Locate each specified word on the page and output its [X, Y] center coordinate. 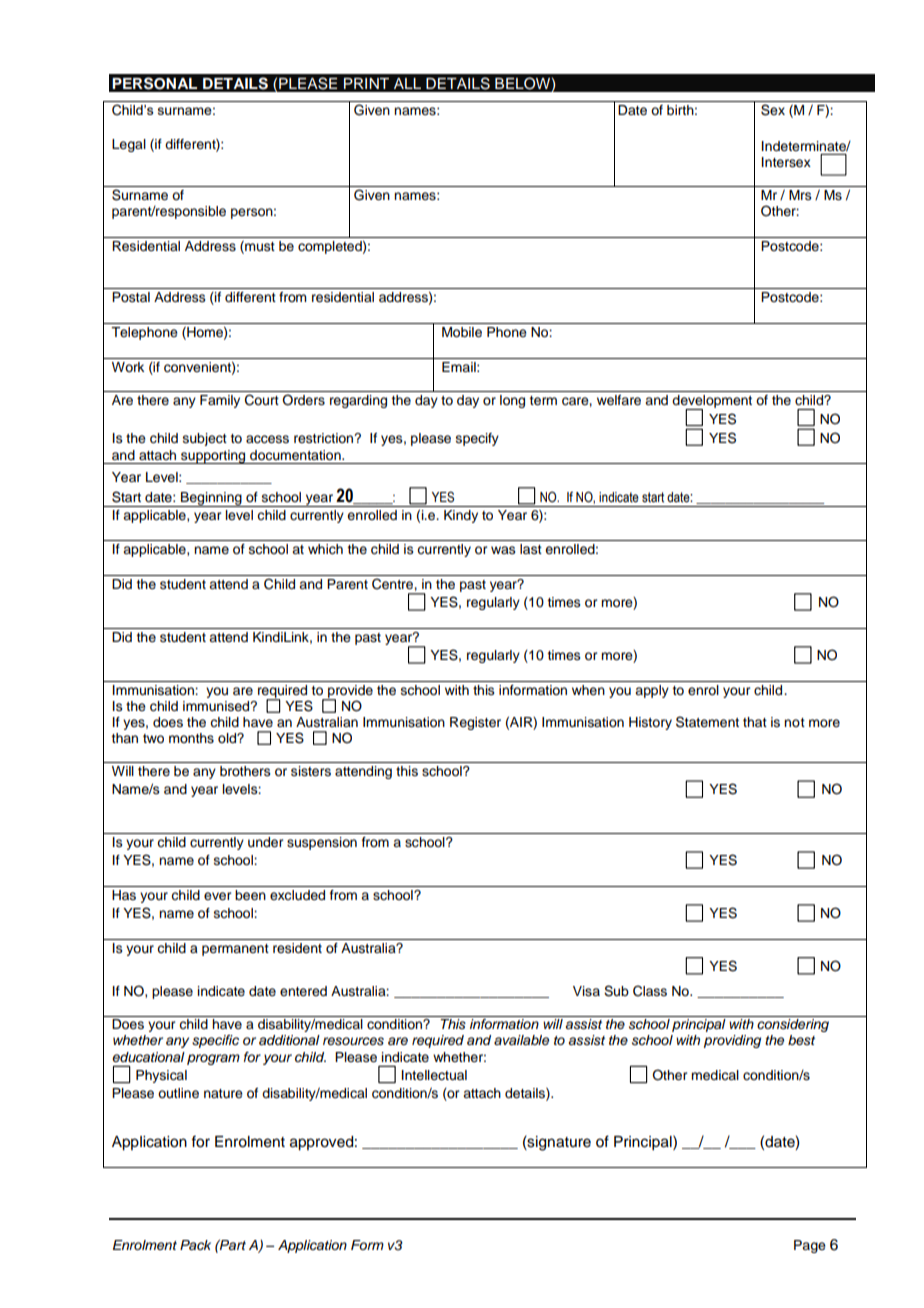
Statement [707, 722]
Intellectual [434, 1075]
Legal [129, 145]
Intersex [786, 162]
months [191, 738]
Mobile [462, 332]
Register [475, 723]
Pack [195, 1245]
